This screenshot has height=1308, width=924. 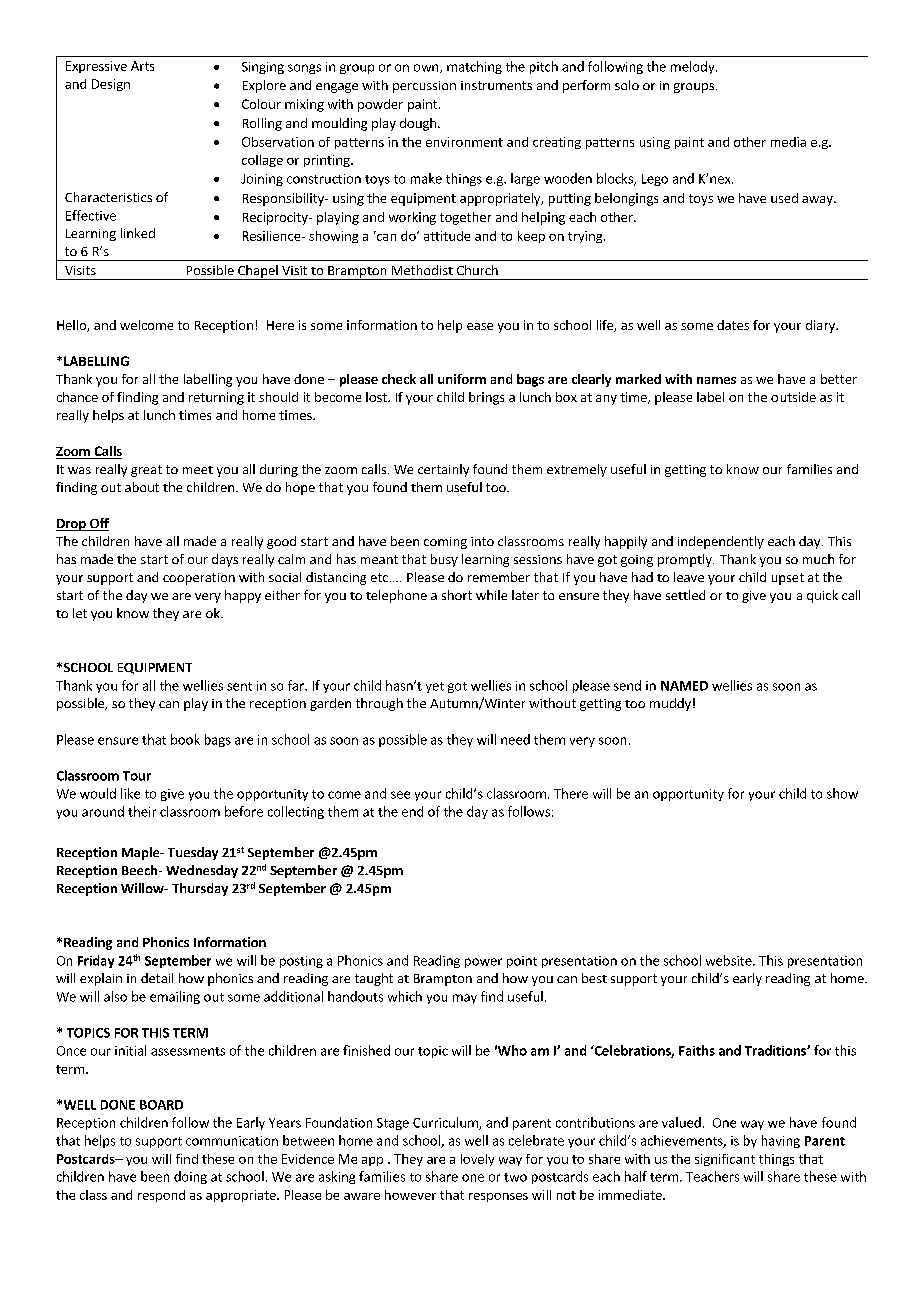 I want to click on melody, so click(x=694, y=67).
